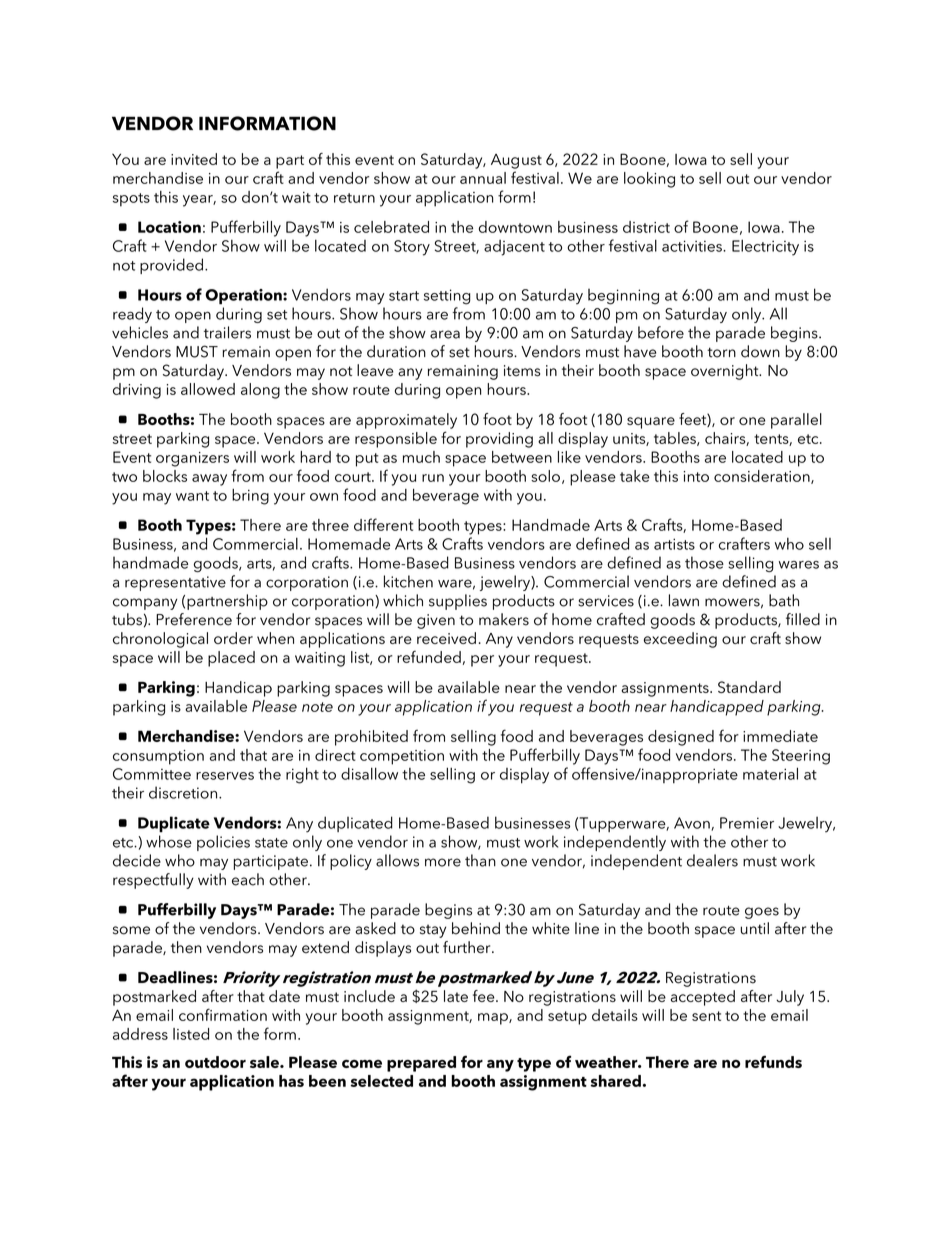 Image resolution: width=952 pixels, height=1233 pixels. I want to click on invited, so click(194, 159).
